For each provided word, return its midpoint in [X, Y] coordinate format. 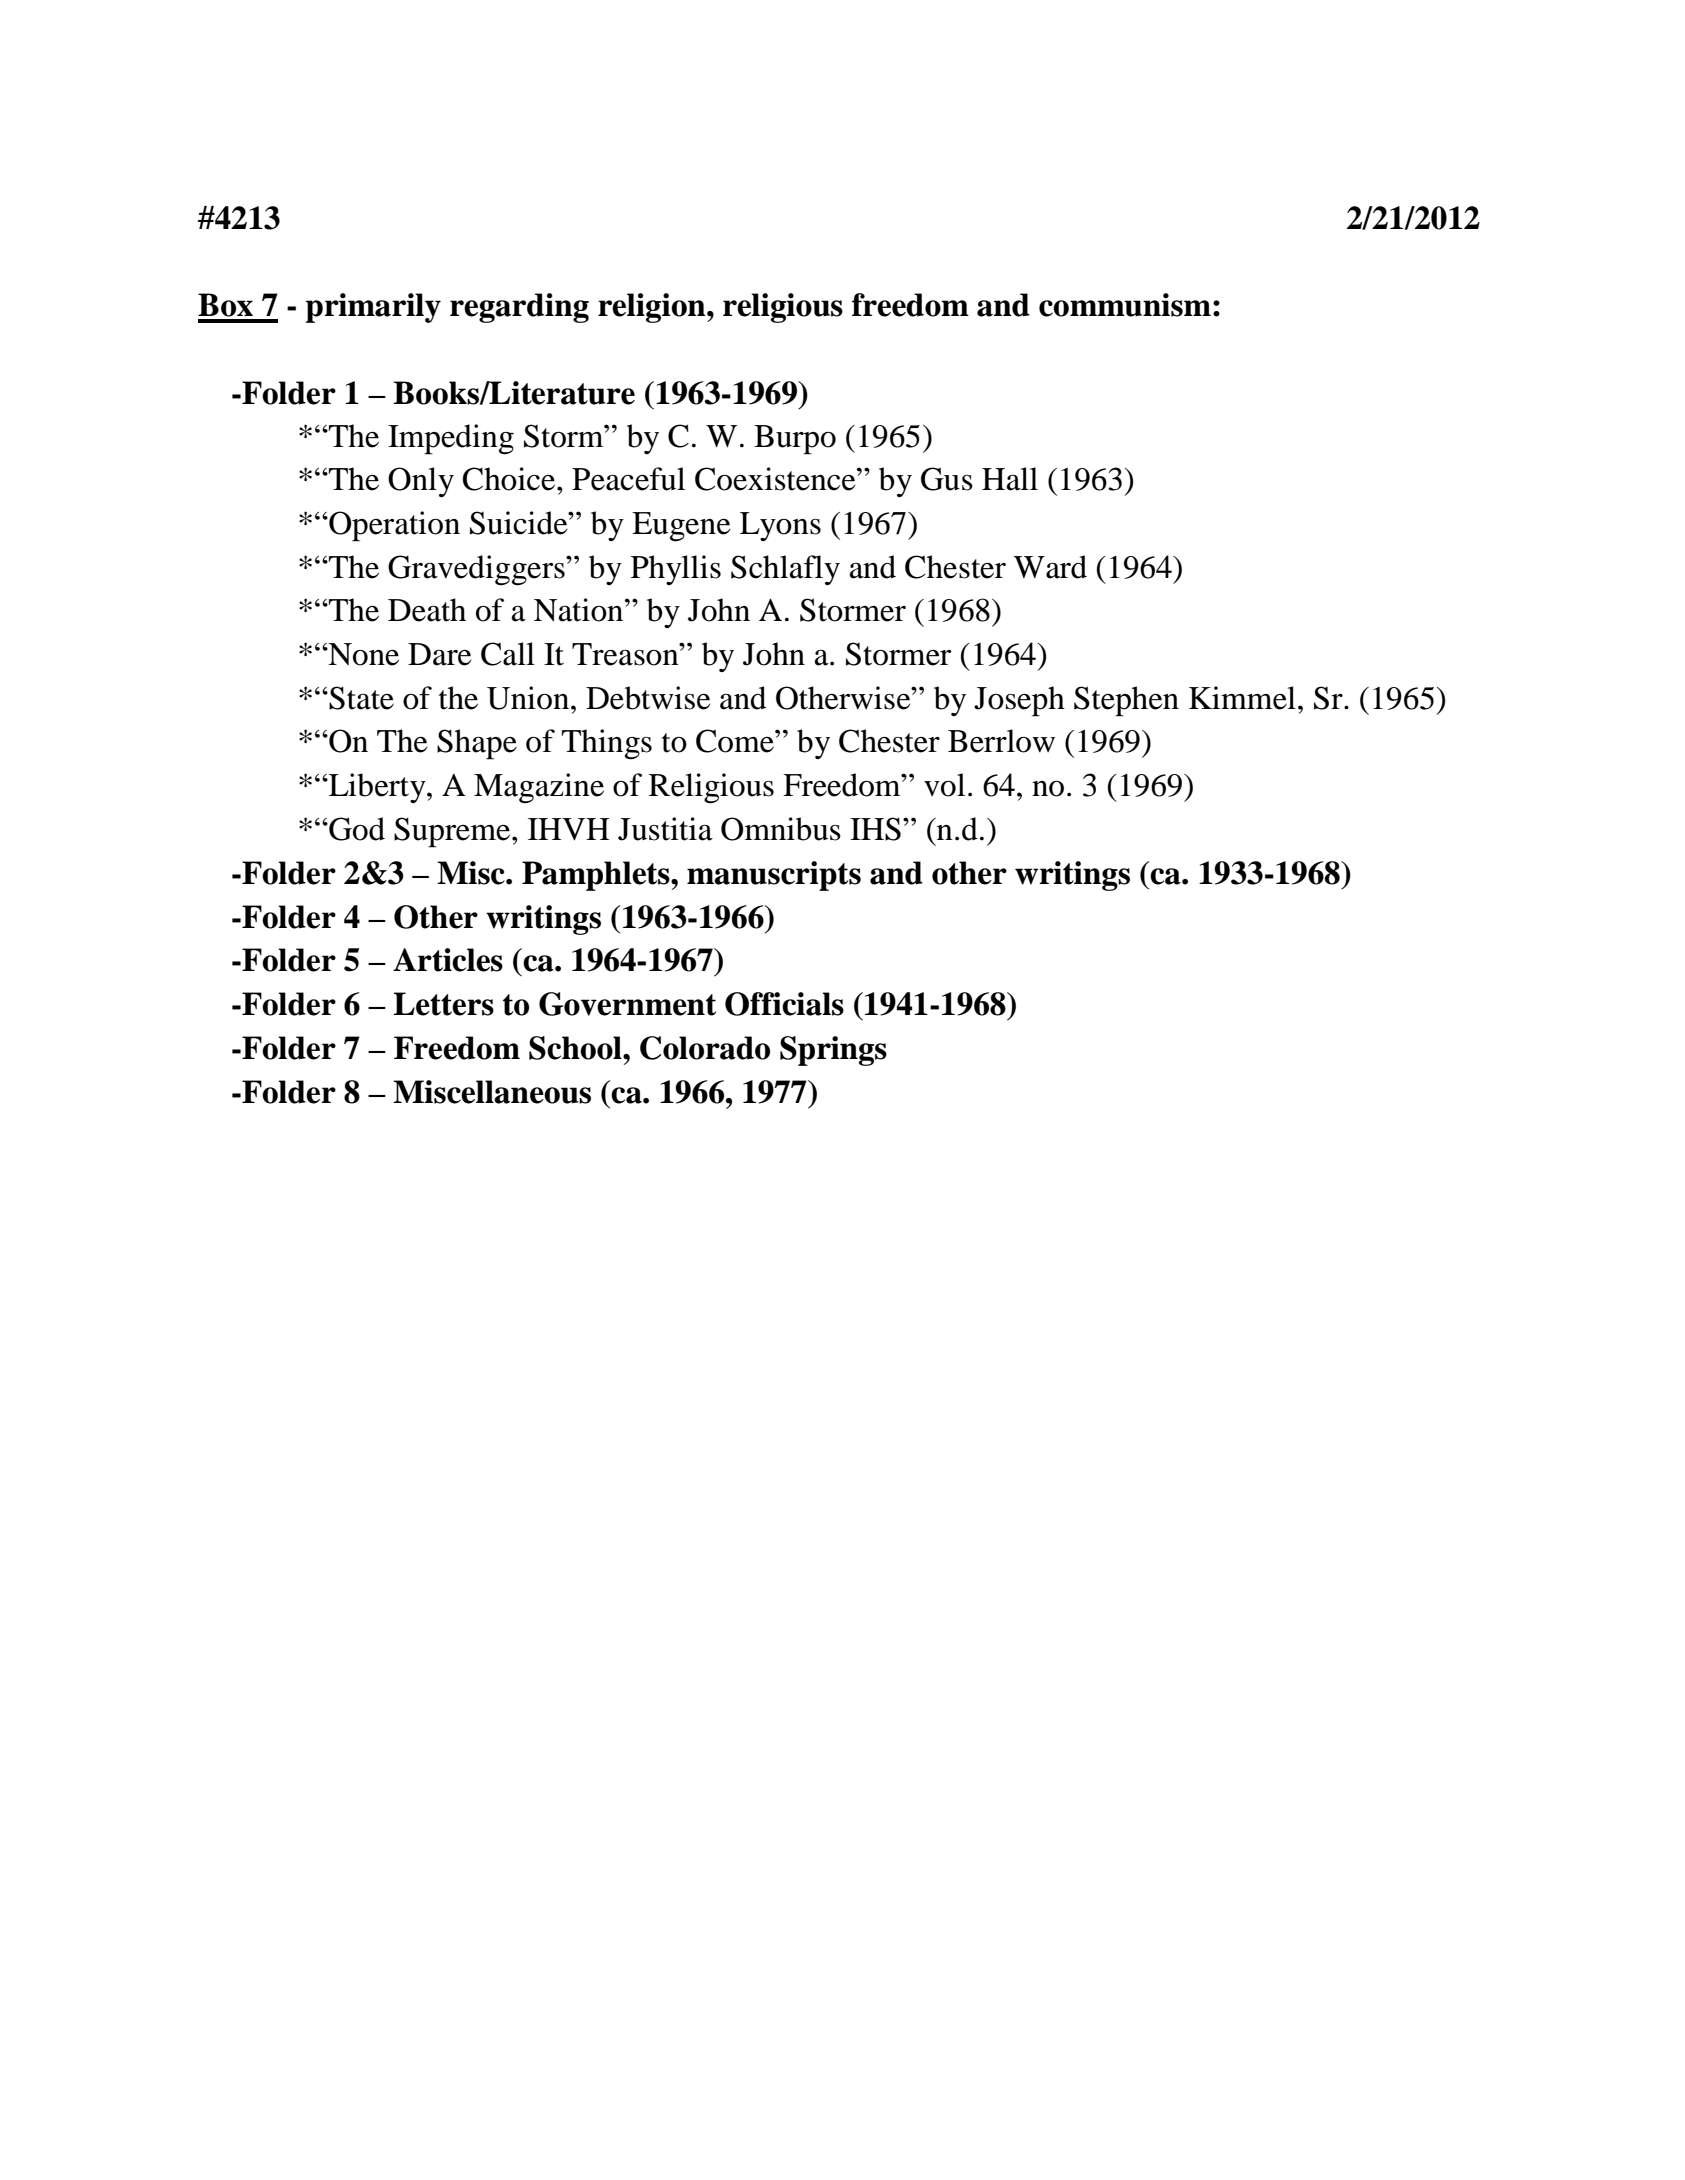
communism [1125, 305]
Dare [440, 654]
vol [944, 785]
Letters [444, 1004]
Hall [1010, 479]
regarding [519, 308]
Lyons [780, 526]
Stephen [1126, 701]
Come [736, 741]
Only [421, 482]
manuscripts [774, 876]
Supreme [453, 832]
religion [653, 308]
